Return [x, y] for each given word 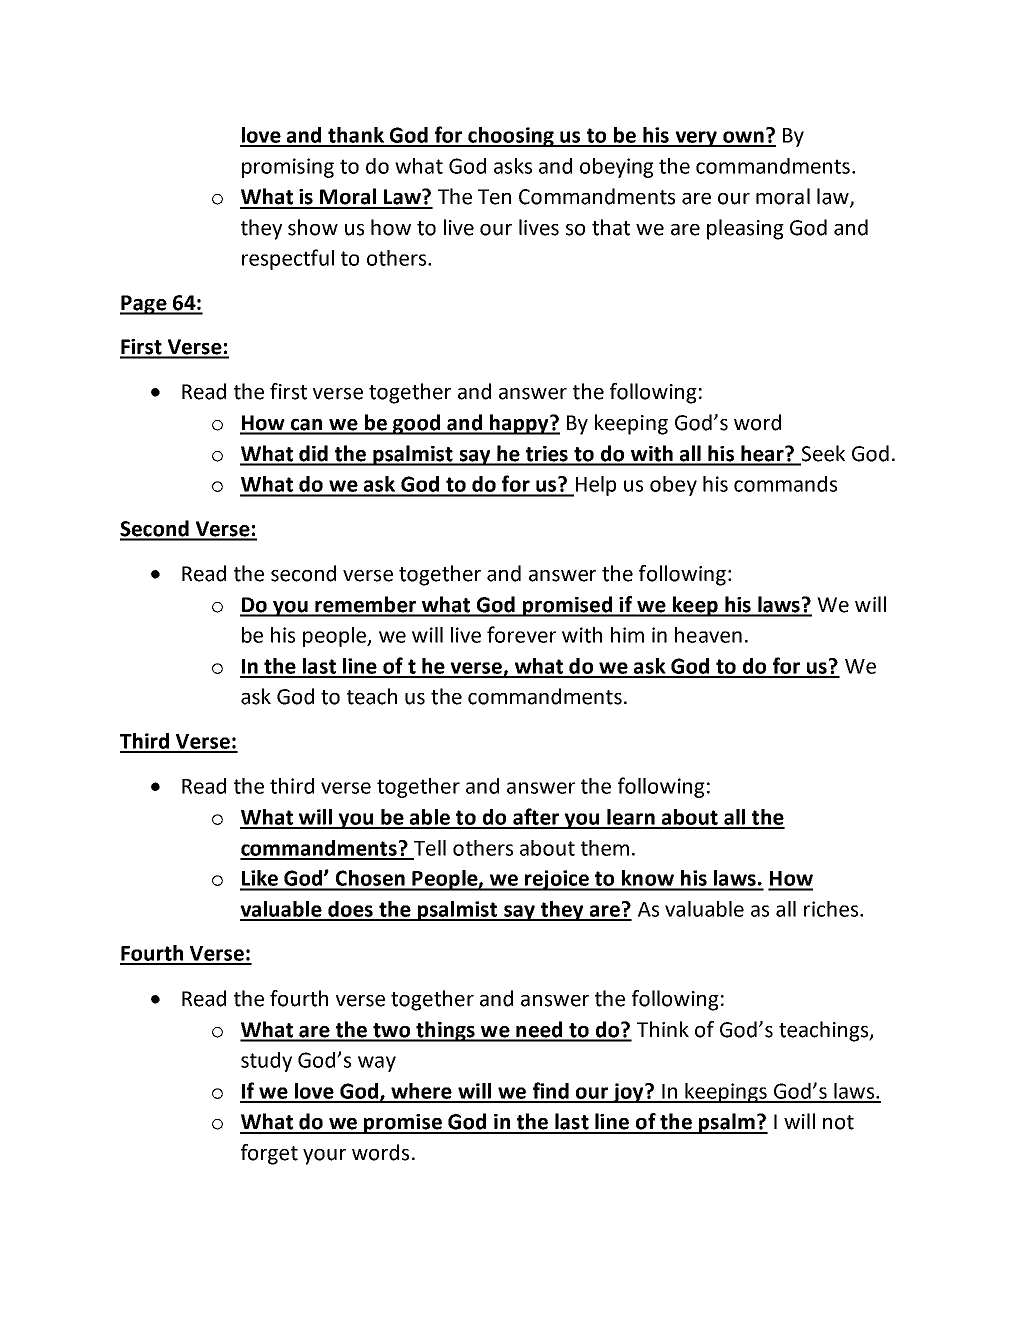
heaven [708, 635]
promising [288, 168]
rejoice [557, 880]
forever [521, 634]
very [696, 139]
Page [144, 305]
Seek [822, 454]
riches [832, 909]
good [417, 424]
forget [269, 1154]
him [627, 635]
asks [513, 166]
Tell [430, 848]
